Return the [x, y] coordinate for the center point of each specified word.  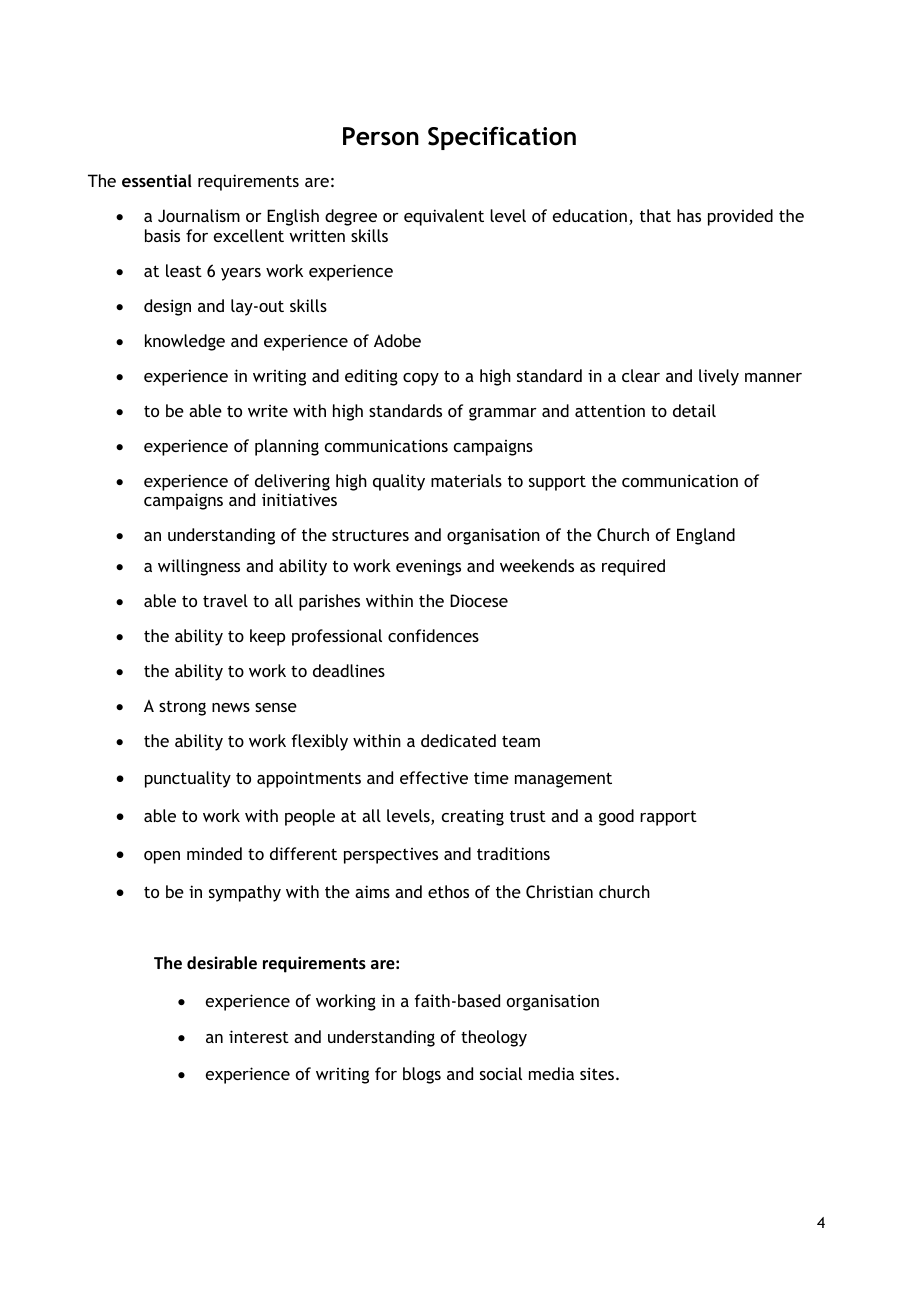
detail [694, 410]
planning [287, 447]
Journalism [199, 215]
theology [494, 1038]
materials [466, 480]
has [689, 215]
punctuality [188, 779]
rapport [668, 818]
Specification [502, 138]
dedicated [458, 740]
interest [259, 1036]
